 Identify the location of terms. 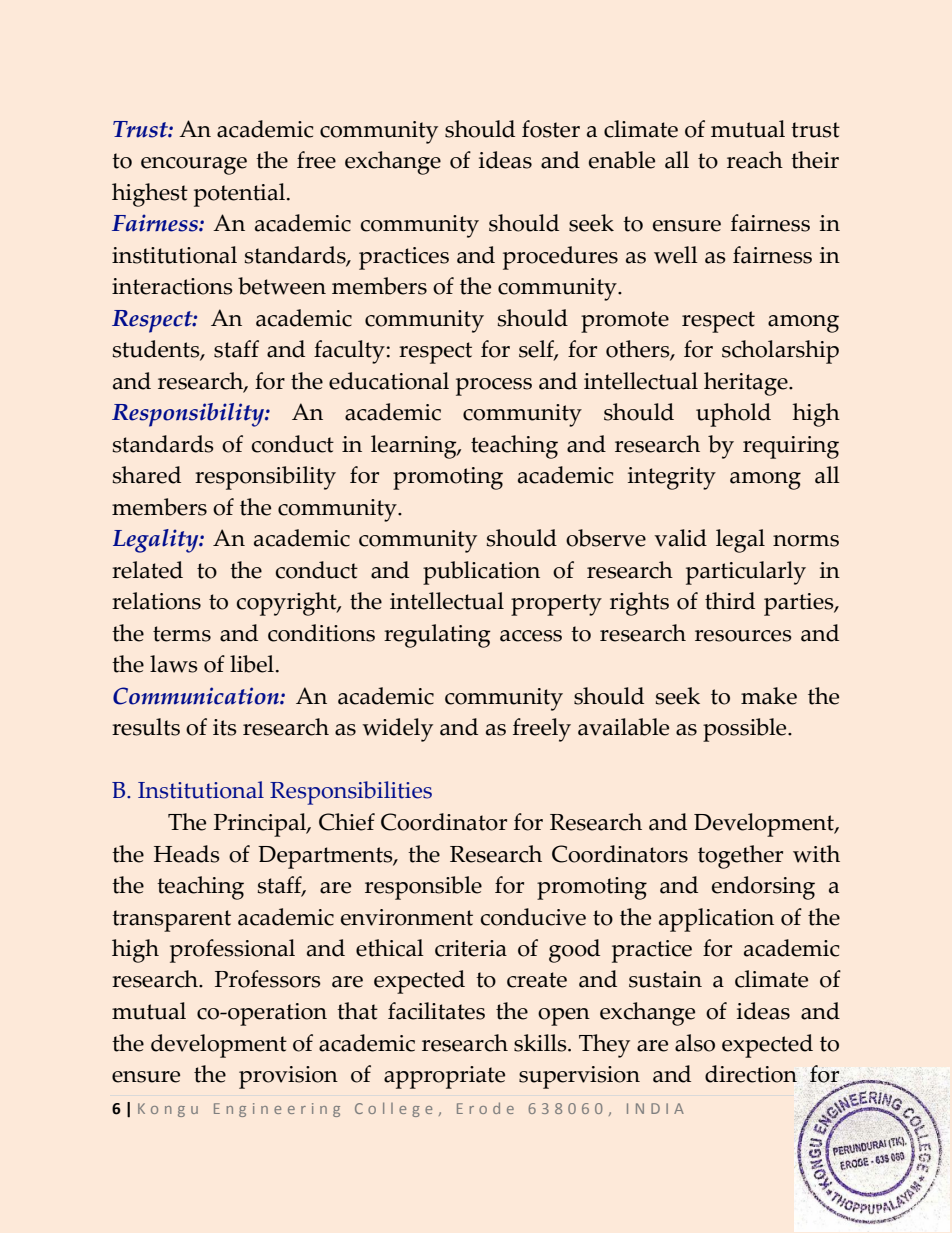
(182, 634).
